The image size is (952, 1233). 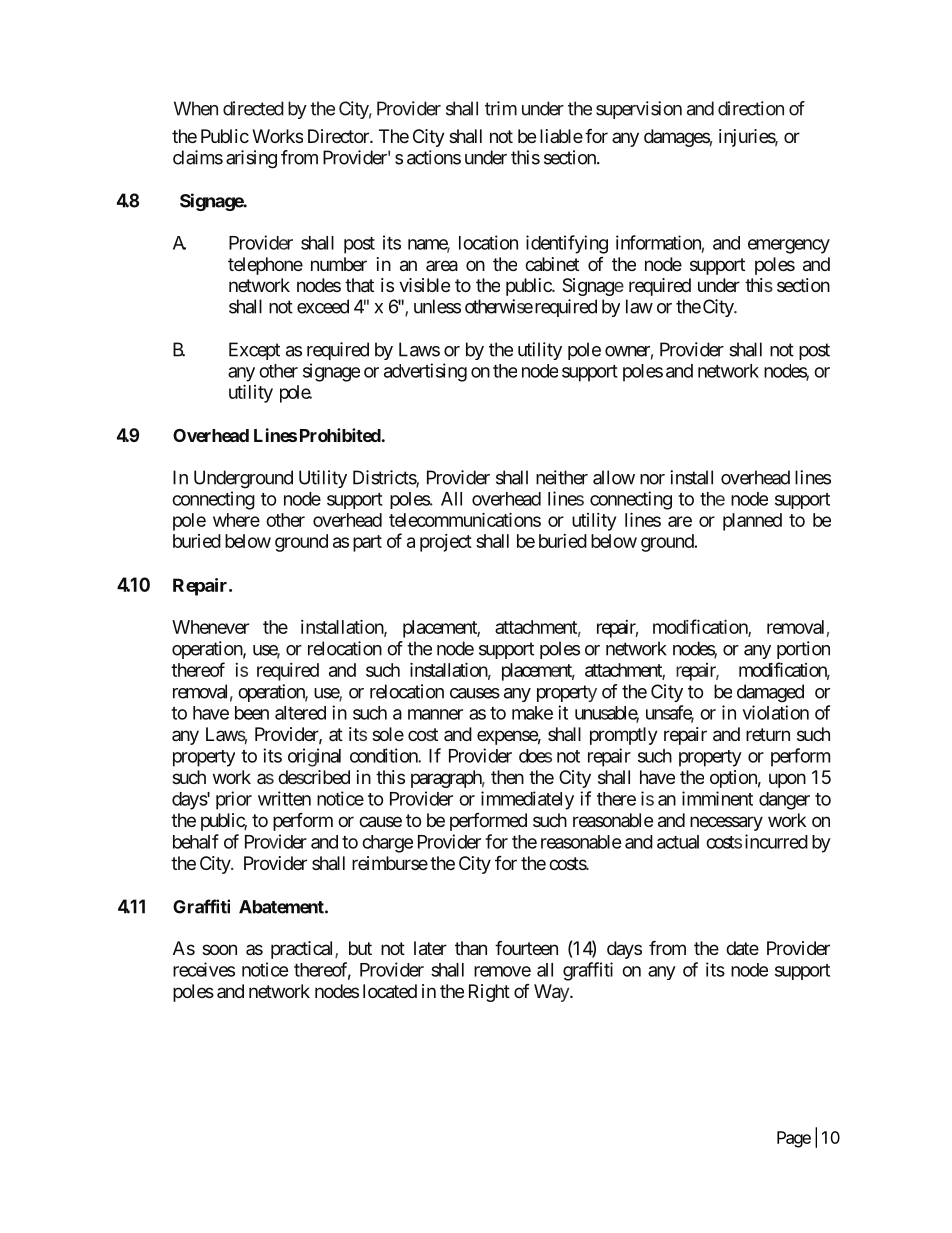 What do you see at coordinates (526, 948) in the screenshot?
I see `fourteen` at bounding box center [526, 948].
